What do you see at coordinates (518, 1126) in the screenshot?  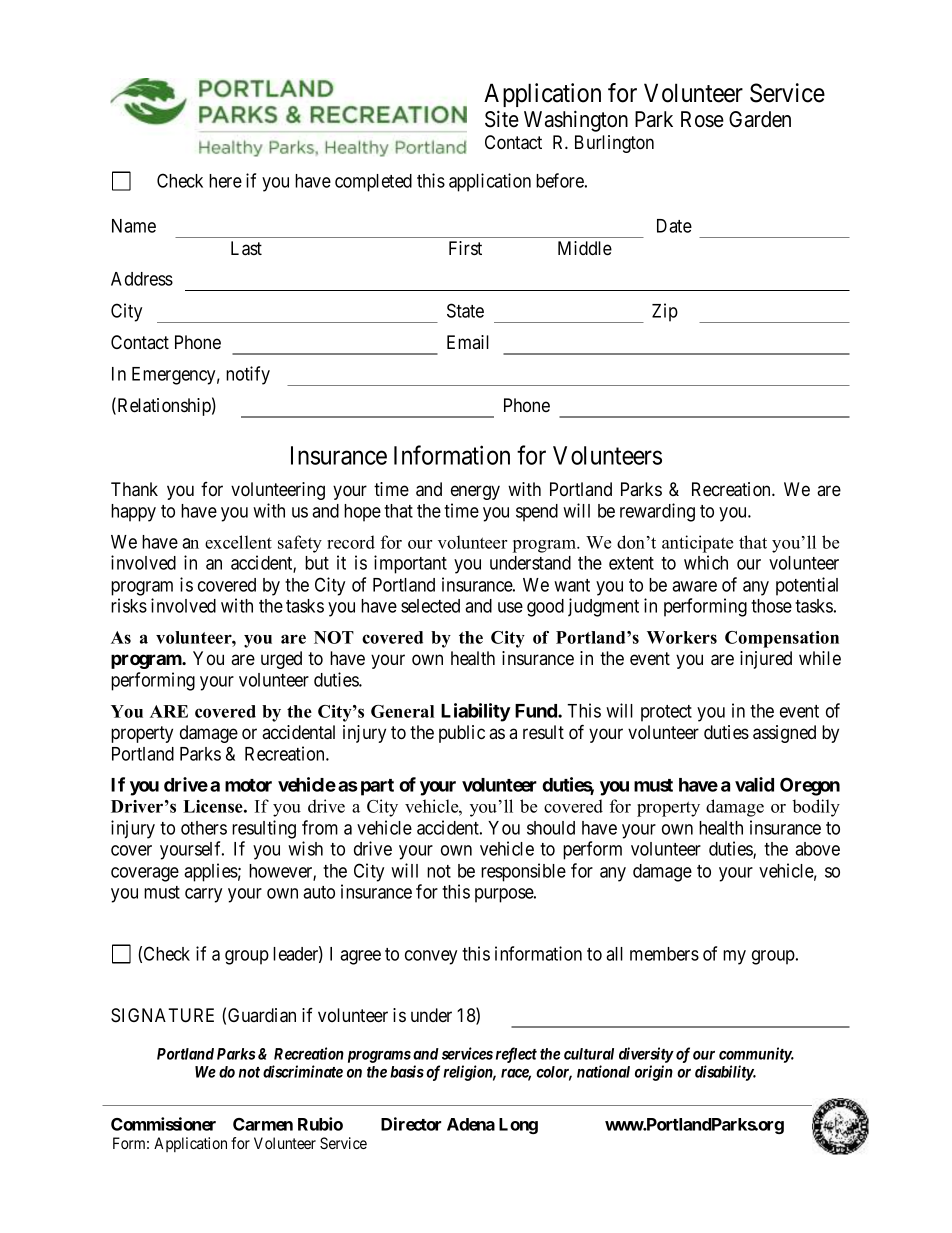 I see `Long` at bounding box center [518, 1126].
